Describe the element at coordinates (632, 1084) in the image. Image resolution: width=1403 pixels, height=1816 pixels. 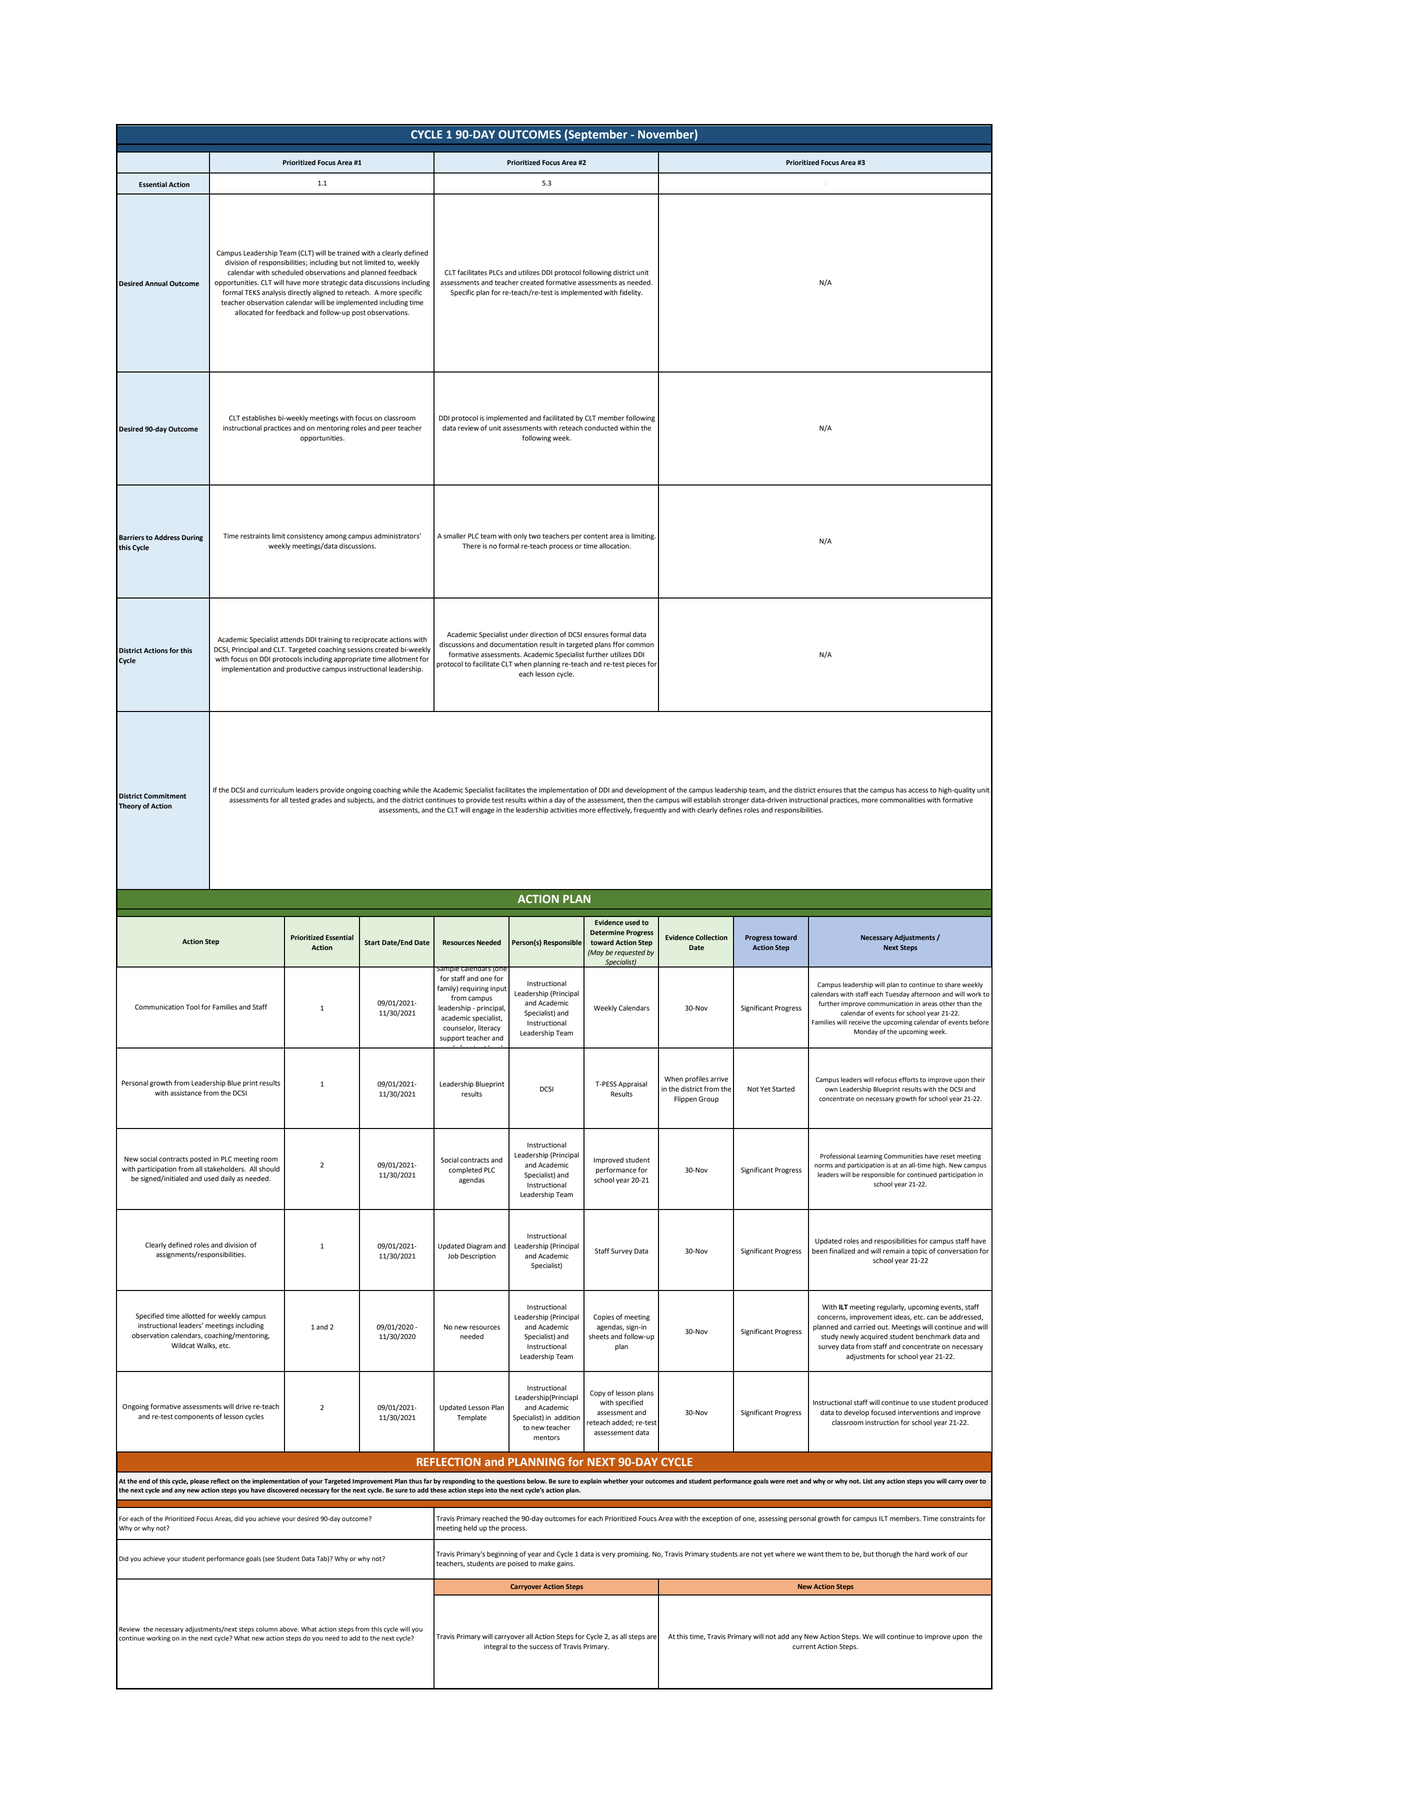
I see `Appraisal` at that location.
